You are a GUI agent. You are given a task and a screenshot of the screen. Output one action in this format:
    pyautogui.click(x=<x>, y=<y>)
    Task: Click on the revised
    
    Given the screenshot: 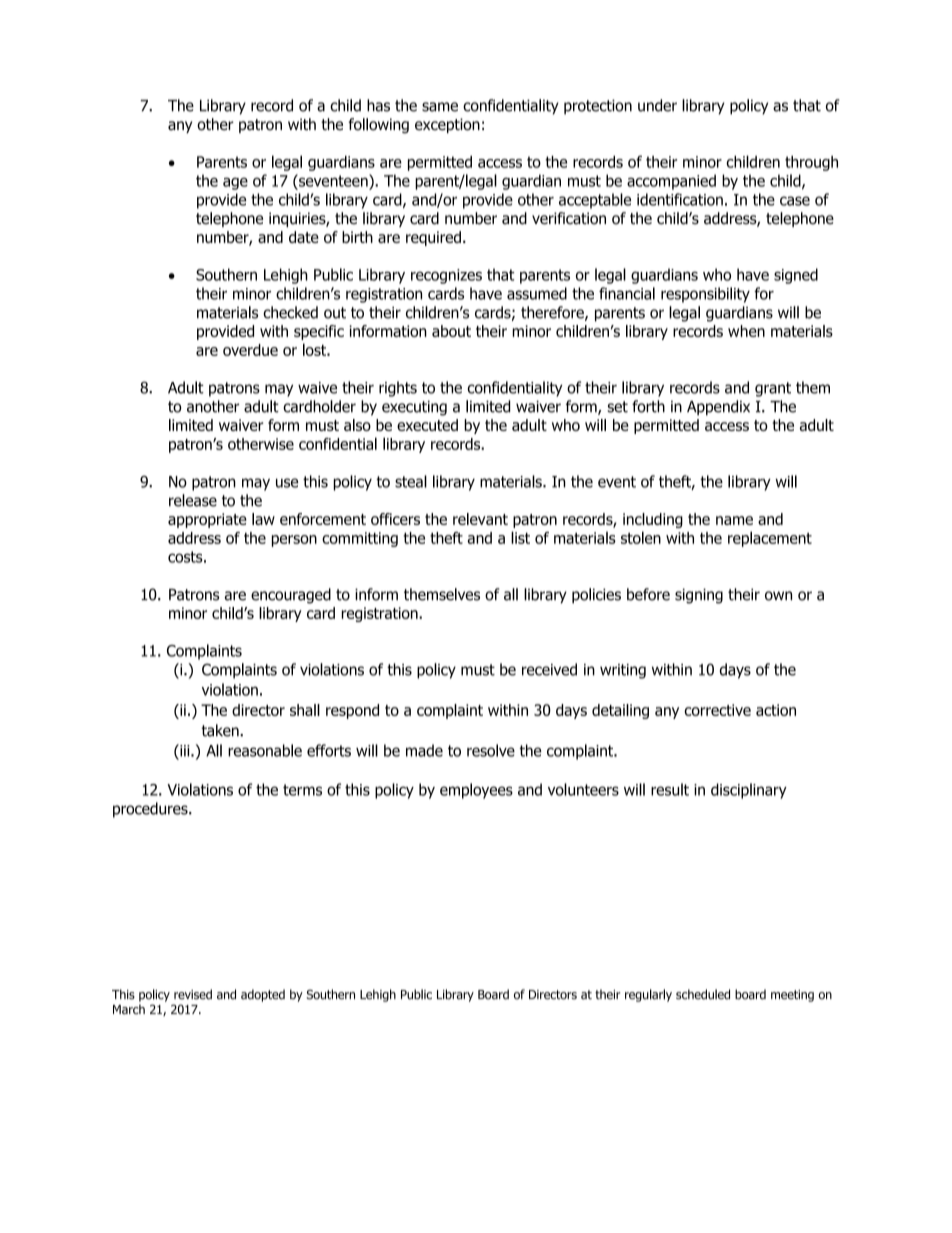 What is the action you would take?
    pyautogui.click(x=193, y=994)
